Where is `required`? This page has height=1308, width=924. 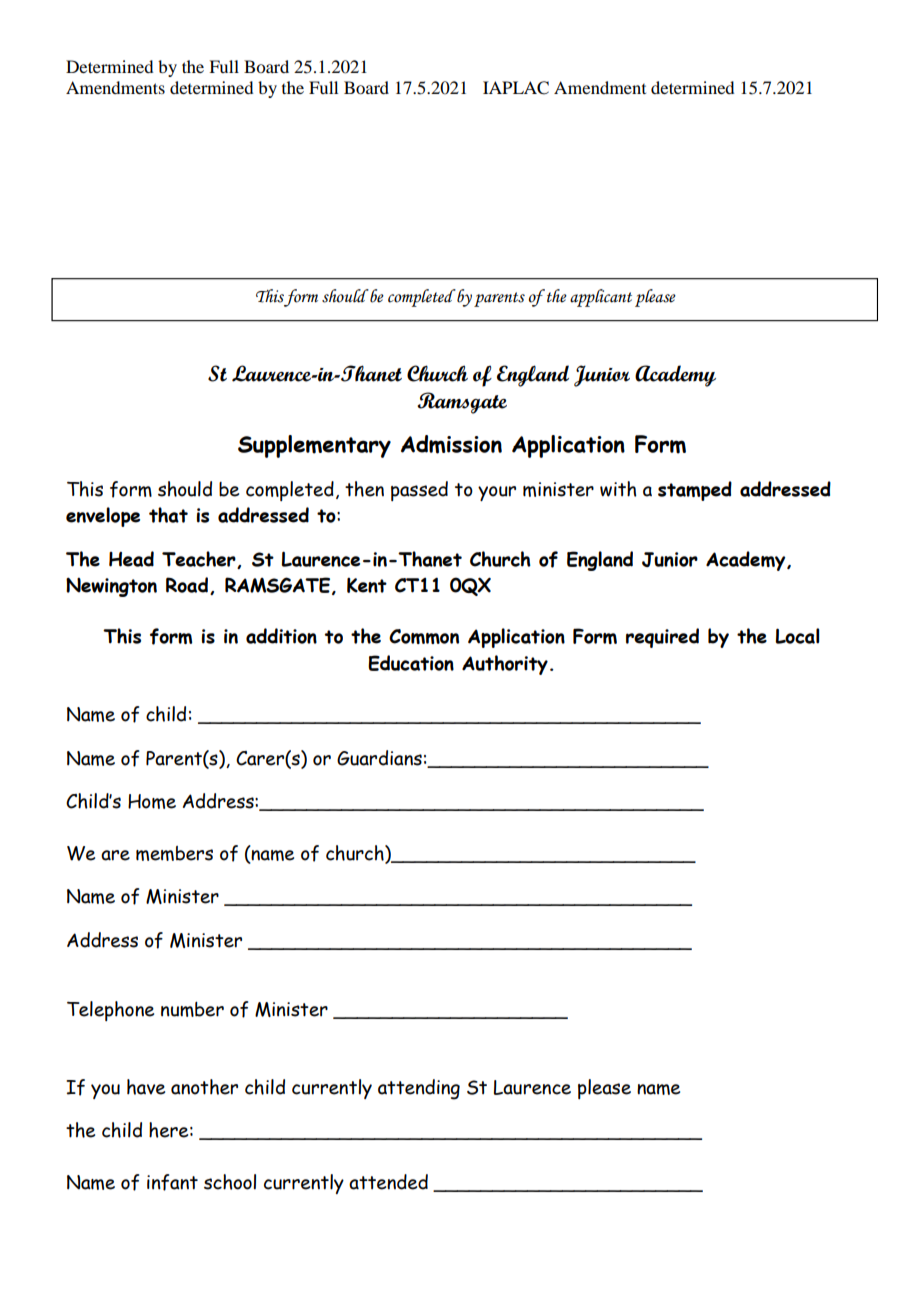 required is located at coordinates (662, 638).
